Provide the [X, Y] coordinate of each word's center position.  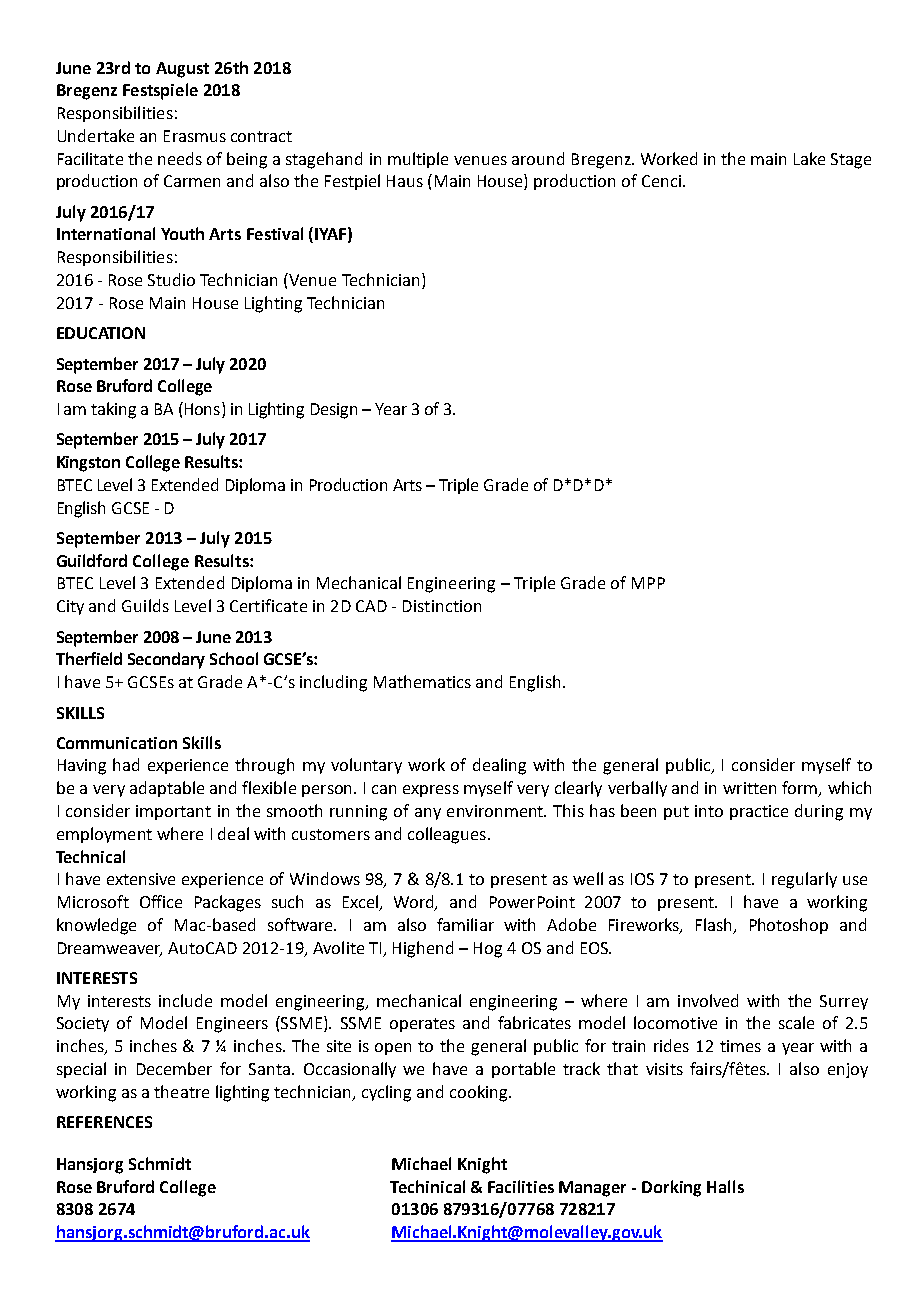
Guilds [145, 605]
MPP [648, 583]
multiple [418, 160]
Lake [809, 158]
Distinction [442, 606]
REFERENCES [104, 1122]
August [182, 70]
